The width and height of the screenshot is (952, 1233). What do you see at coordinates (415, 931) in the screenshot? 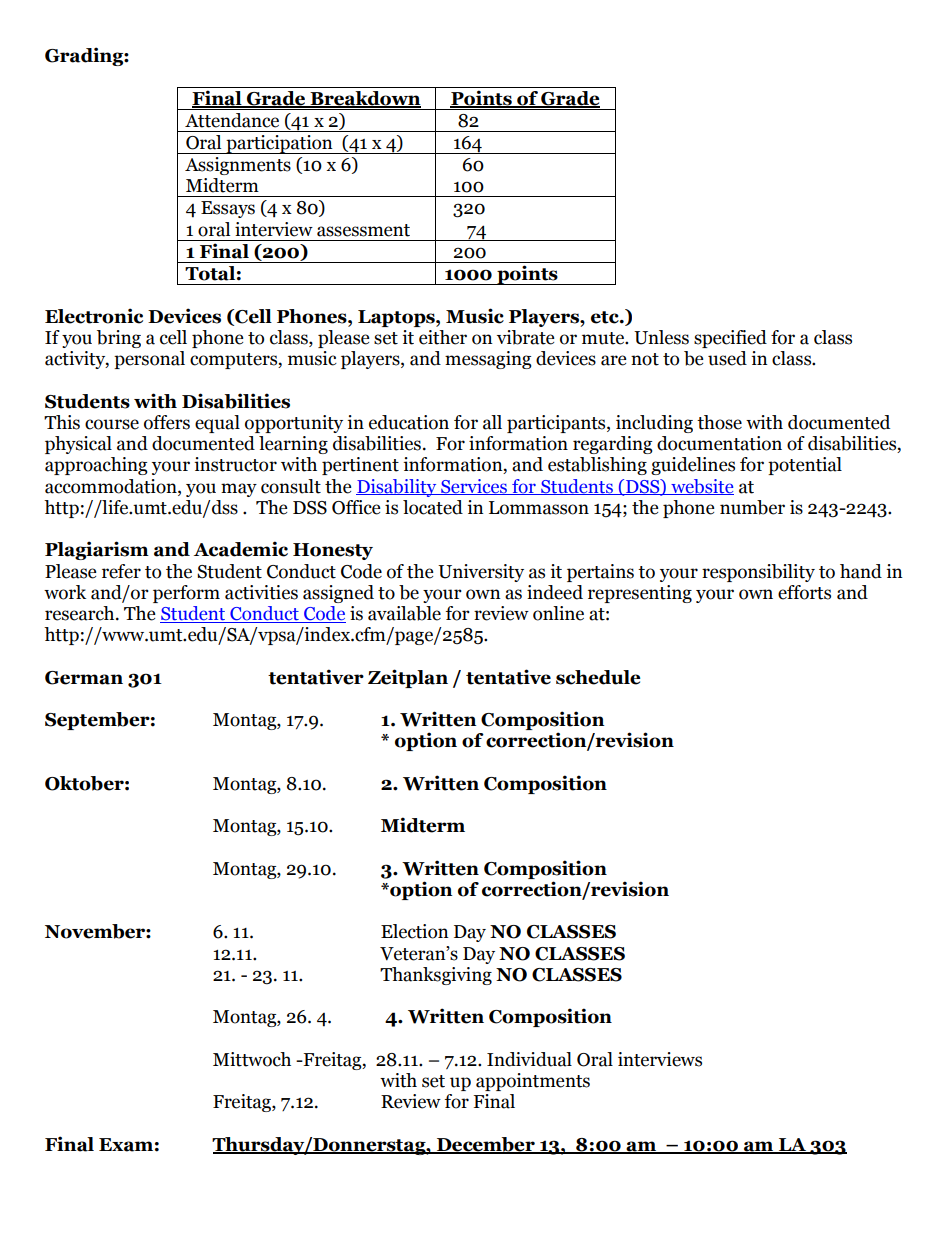
I see `Election` at bounding box center [415, 931].
